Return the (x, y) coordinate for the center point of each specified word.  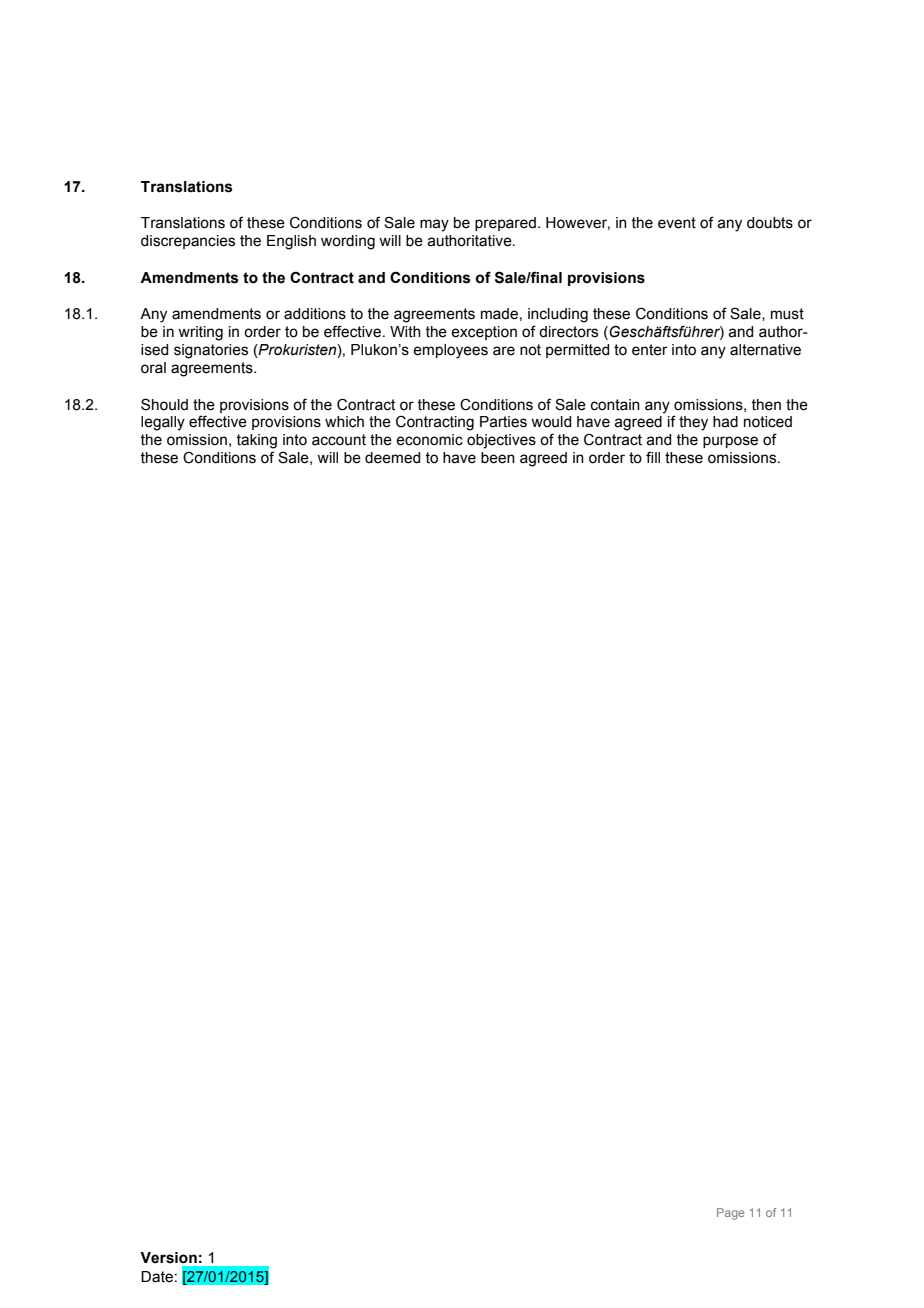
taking (256, 441)
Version (168, 1258)
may (434, 225)
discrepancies (188, 242)
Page (730, 1214)
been (498, 458)
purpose (730, 442)
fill (653, 457)
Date (157, 1277)
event (677, 223)
